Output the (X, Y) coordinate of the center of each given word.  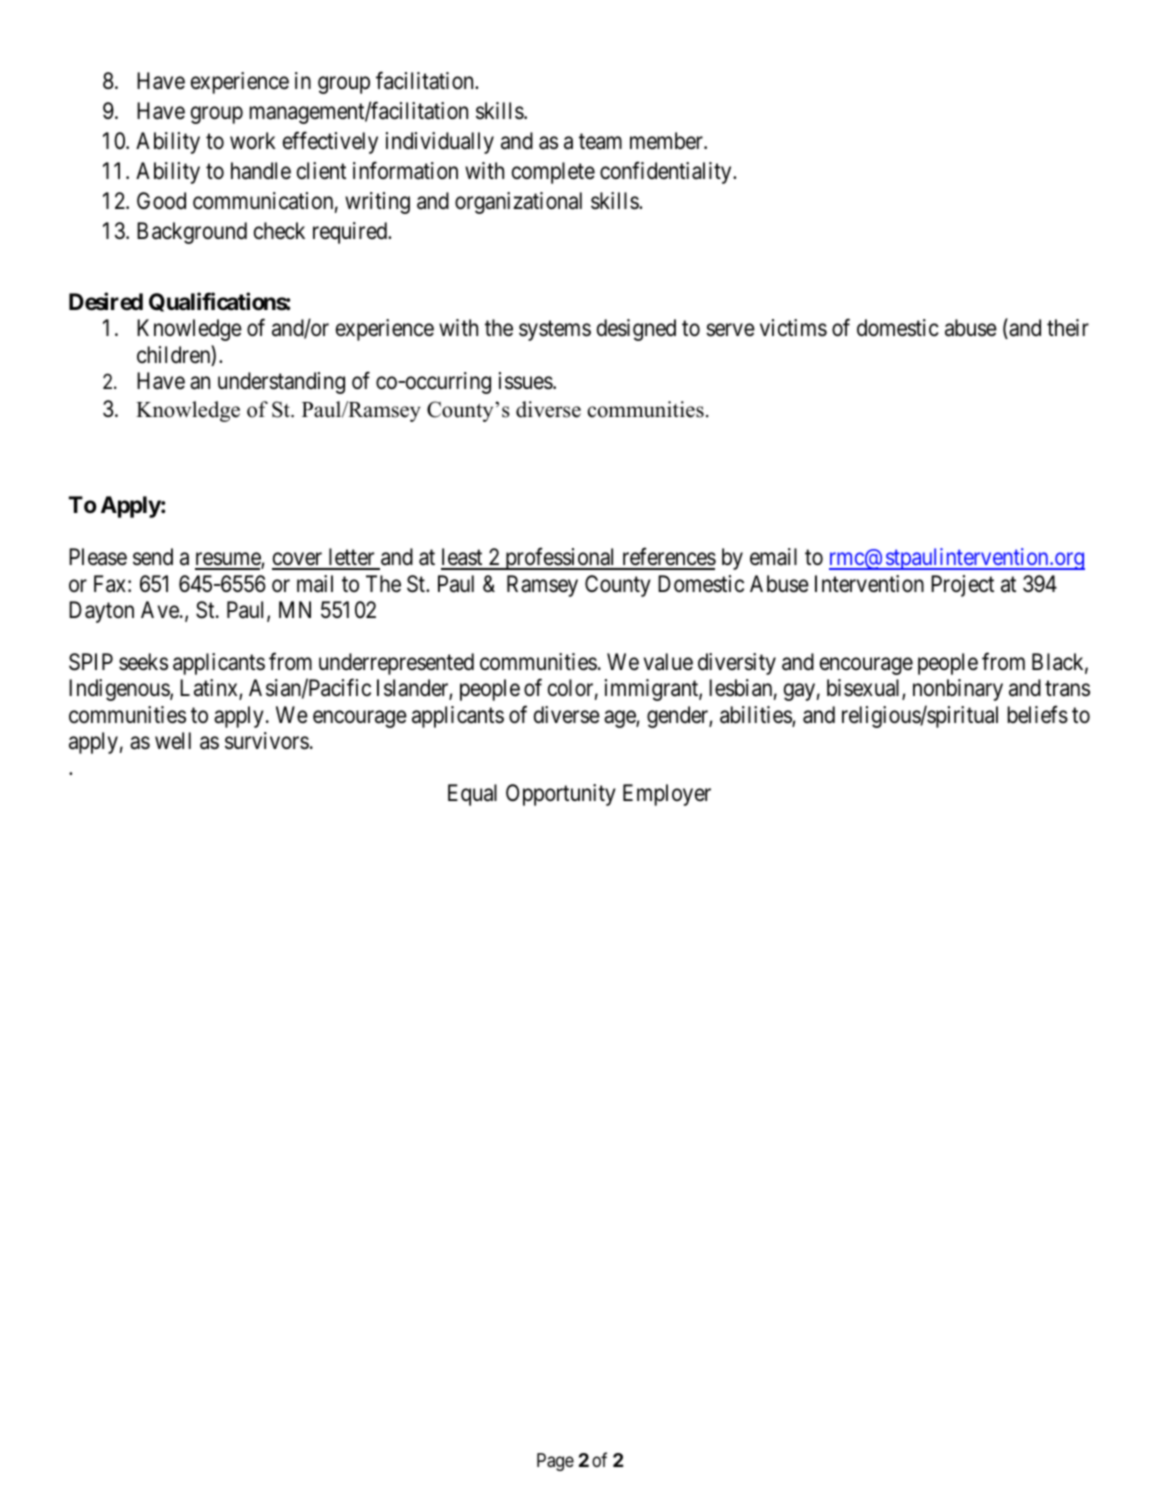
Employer (667, 795)
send (153, 557)
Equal (472, 795)
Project (962, 586)
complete (553, 173)
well (173, 740)
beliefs (1038, 714)
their (1068, 328)
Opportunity (561, 795)
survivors (267, 741)
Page (555, 1462)
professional (560, 559)
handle (261, 171)
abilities (756, 716)
